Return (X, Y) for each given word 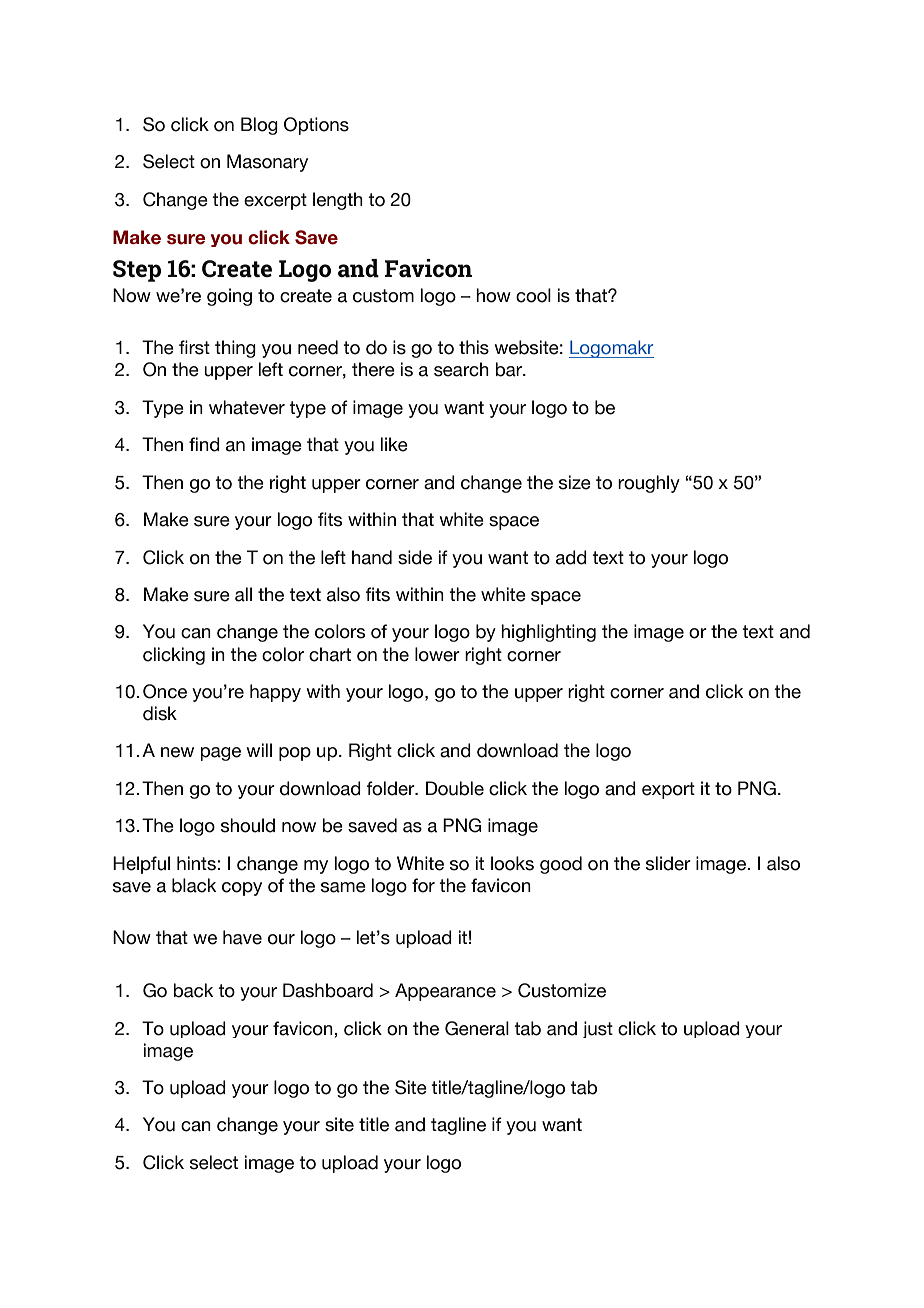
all (243, 594)
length (338, 201)
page (220, 754)
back (193, 990)
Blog (259, 126)
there (373, 369)
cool (533, 295)
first (194, 347)
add (571, 557)
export (668, 790)
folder (392, 788)
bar (509, 369)
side (415, 557)
